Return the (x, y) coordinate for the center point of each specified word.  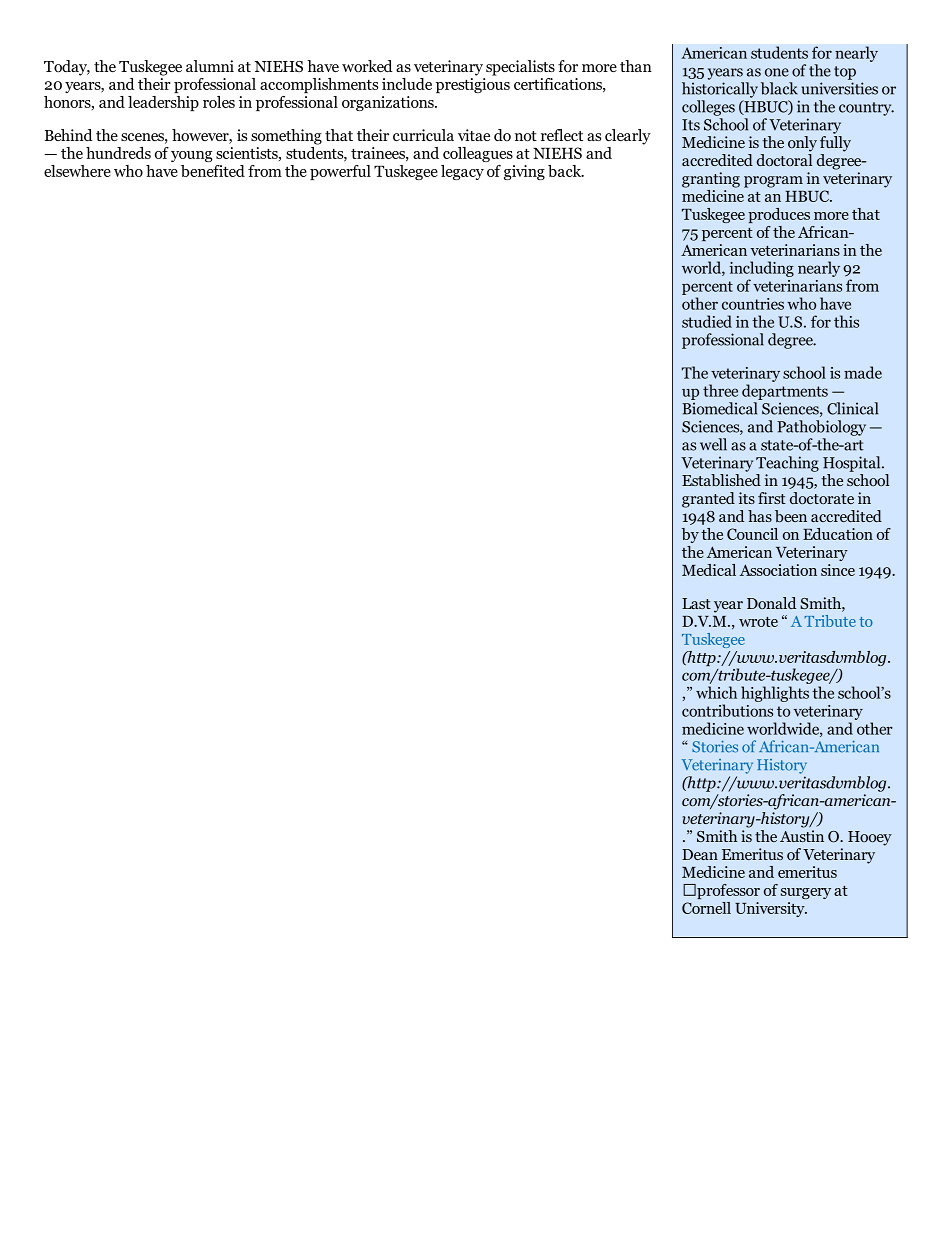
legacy (462, 172)
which (716, 692)
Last (696, 603)
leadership (163, 103)
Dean (700, 854)
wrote (758, 622)
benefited (213, 171)
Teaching (787, 464)
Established (721, 478)
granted (708, 500)
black (779, 88)
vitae (474, 135)
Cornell (706, 908)
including (761, 269)
